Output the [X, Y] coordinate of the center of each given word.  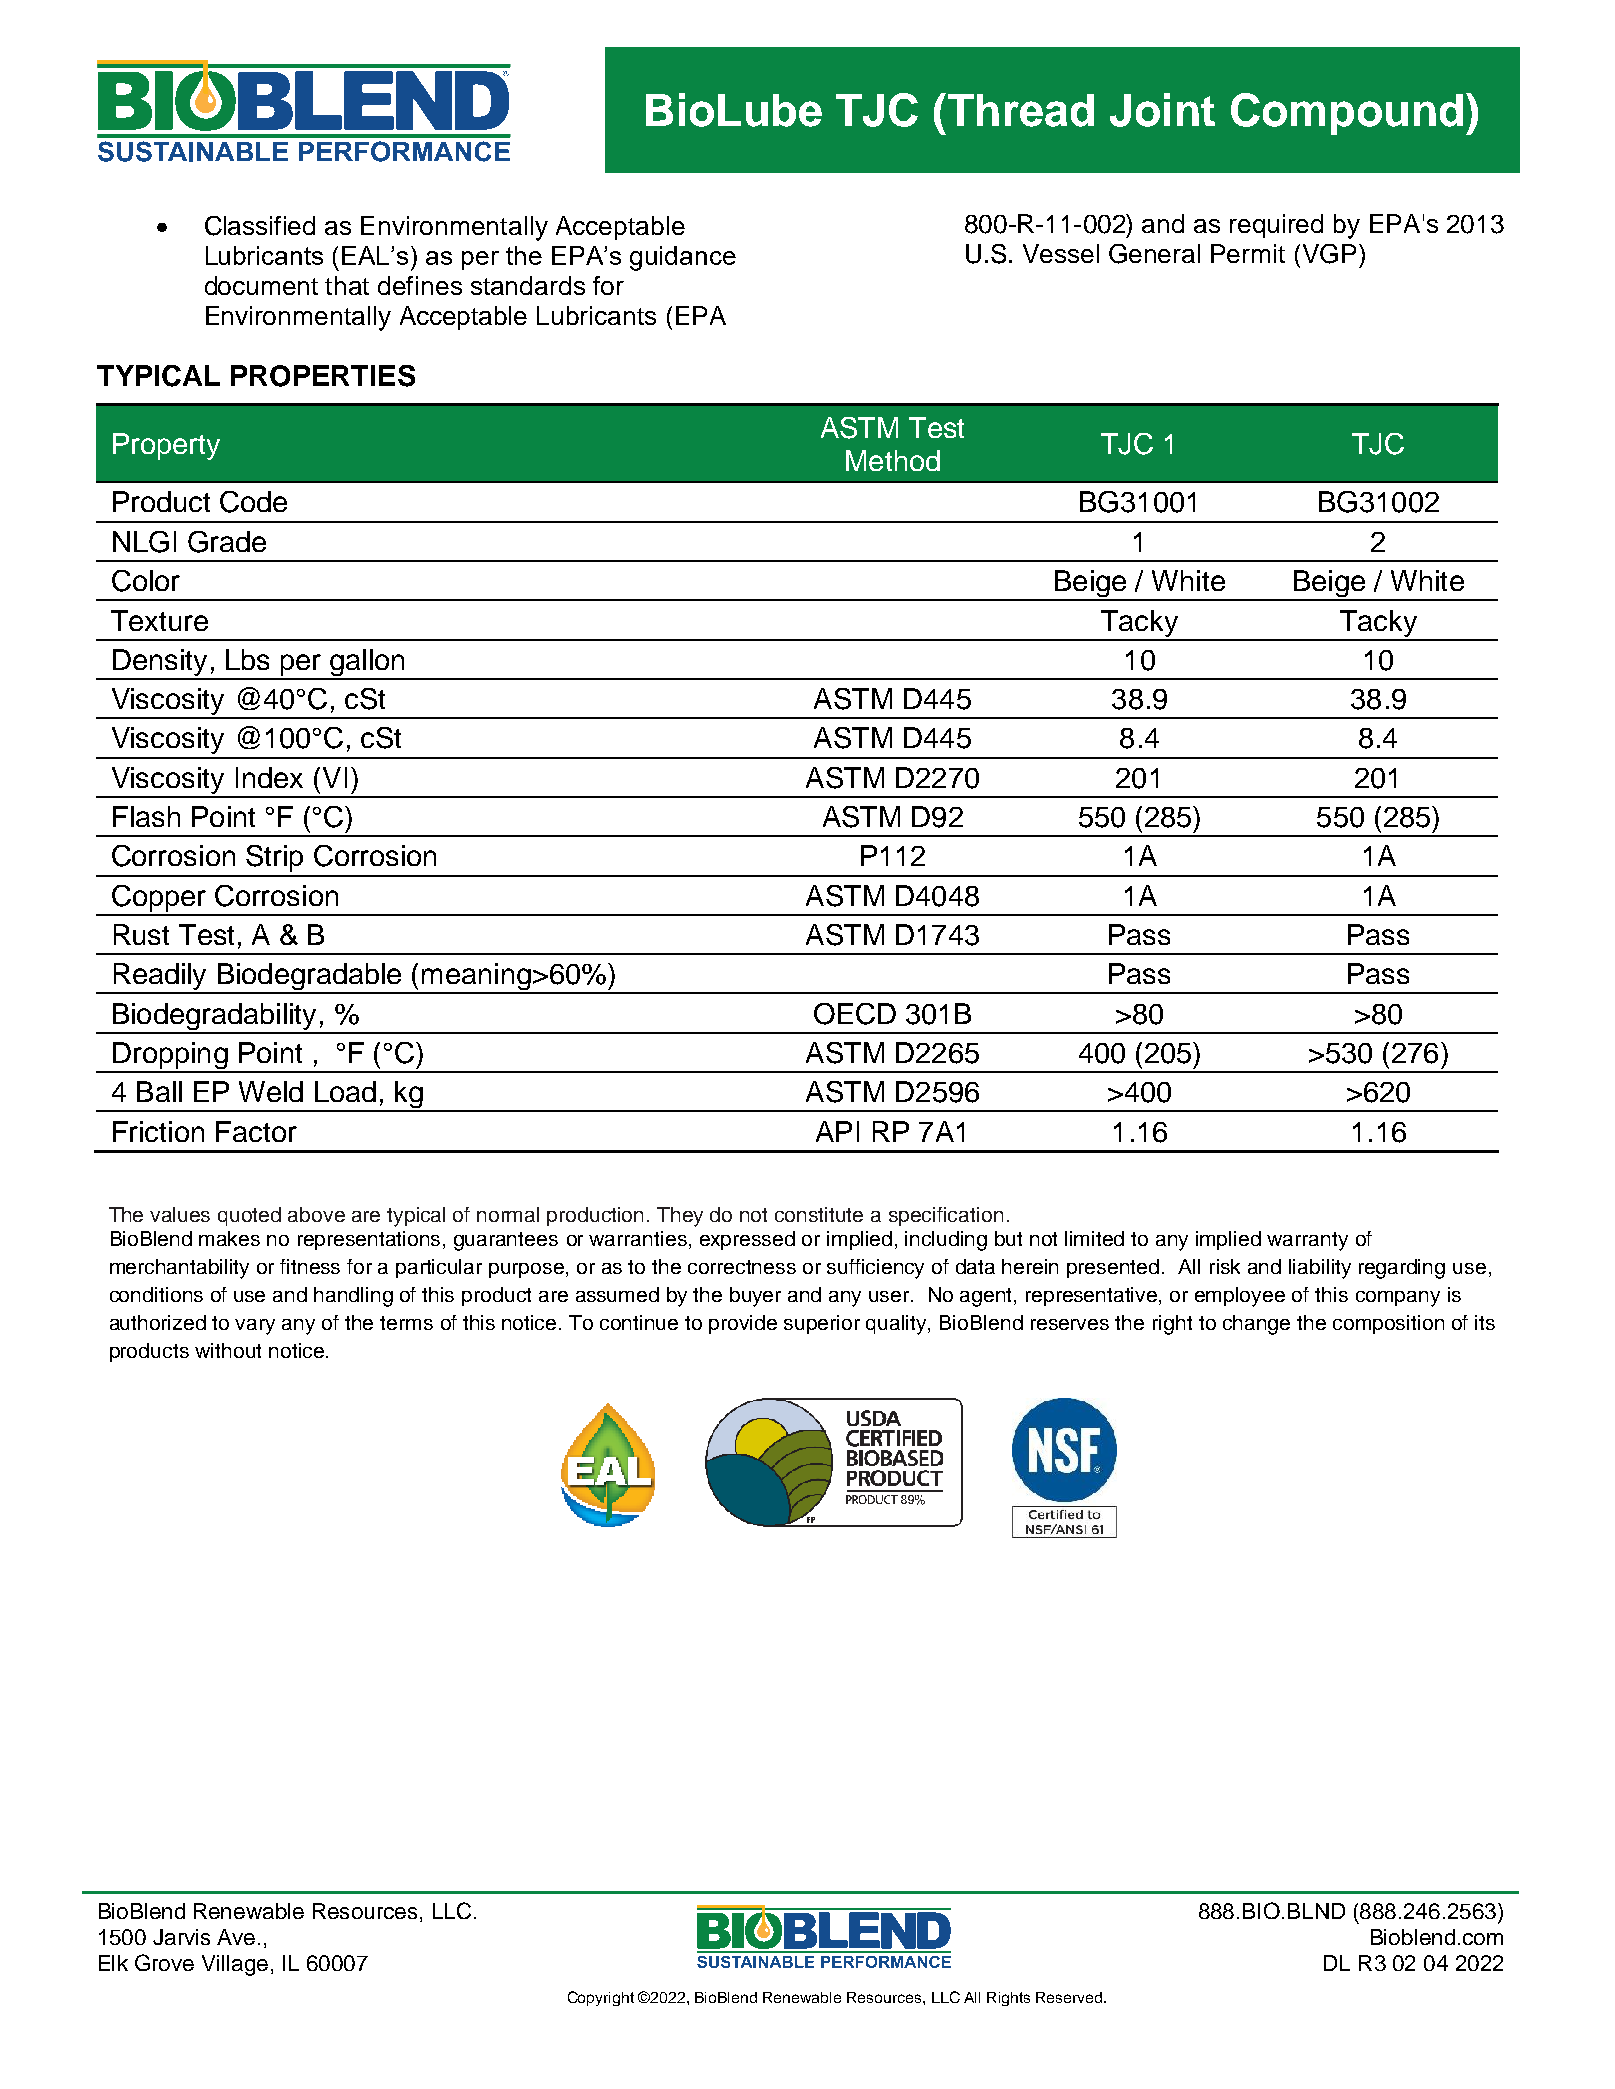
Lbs [247, 659]
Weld [271, 1091]
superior [822, 1324]
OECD [855, 1014]
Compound [1347, 114]
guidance [683, 258]
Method [893, 460]
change [1256, 1325]
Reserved [1070, 1997]
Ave [236, 1937]
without [228, 1350]
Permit [1248, 253]
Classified [260, 226]
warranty [1307, 1241]
